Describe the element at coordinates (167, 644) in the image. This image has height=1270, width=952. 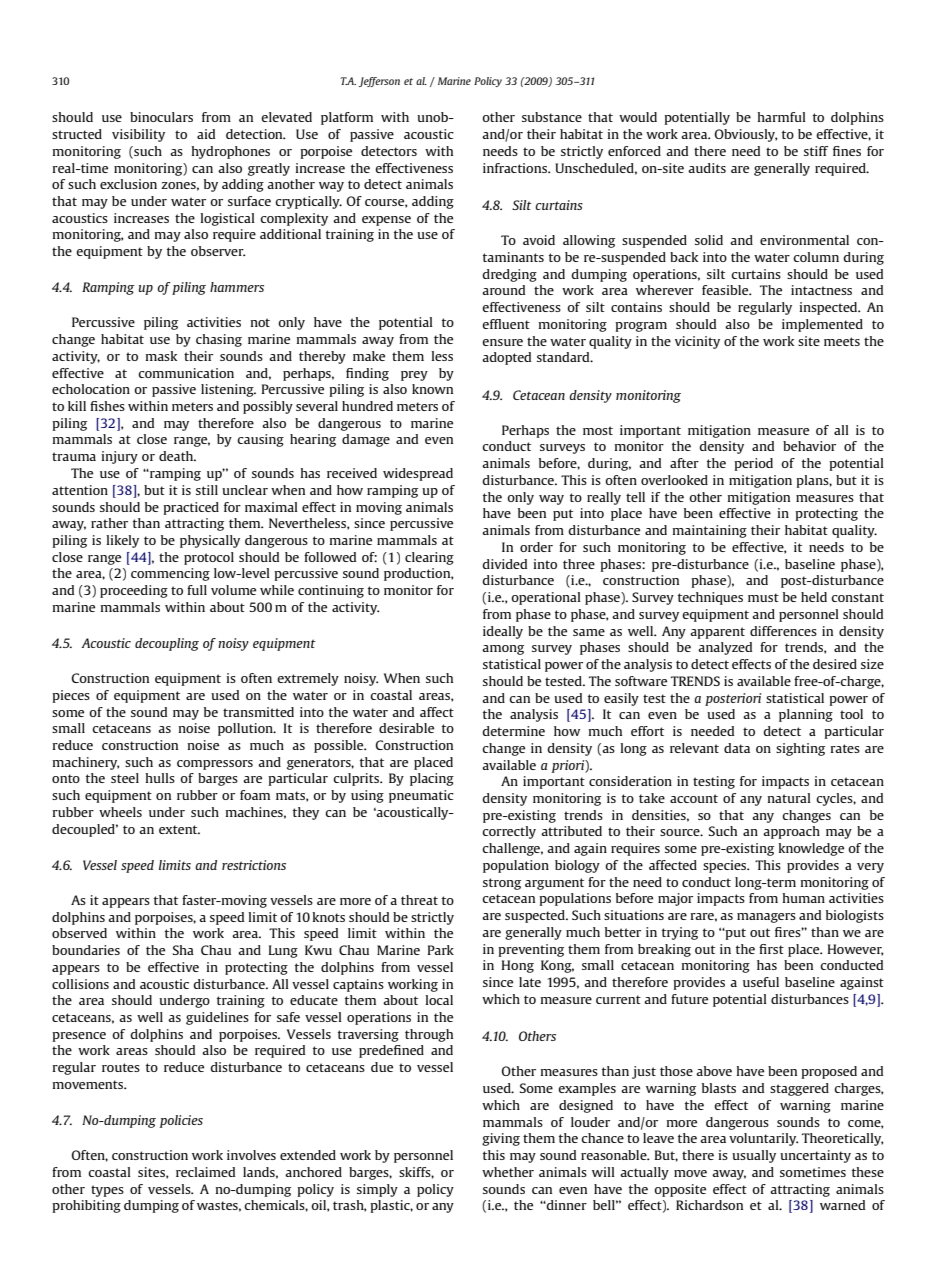
I see `decoupling` at that location.
